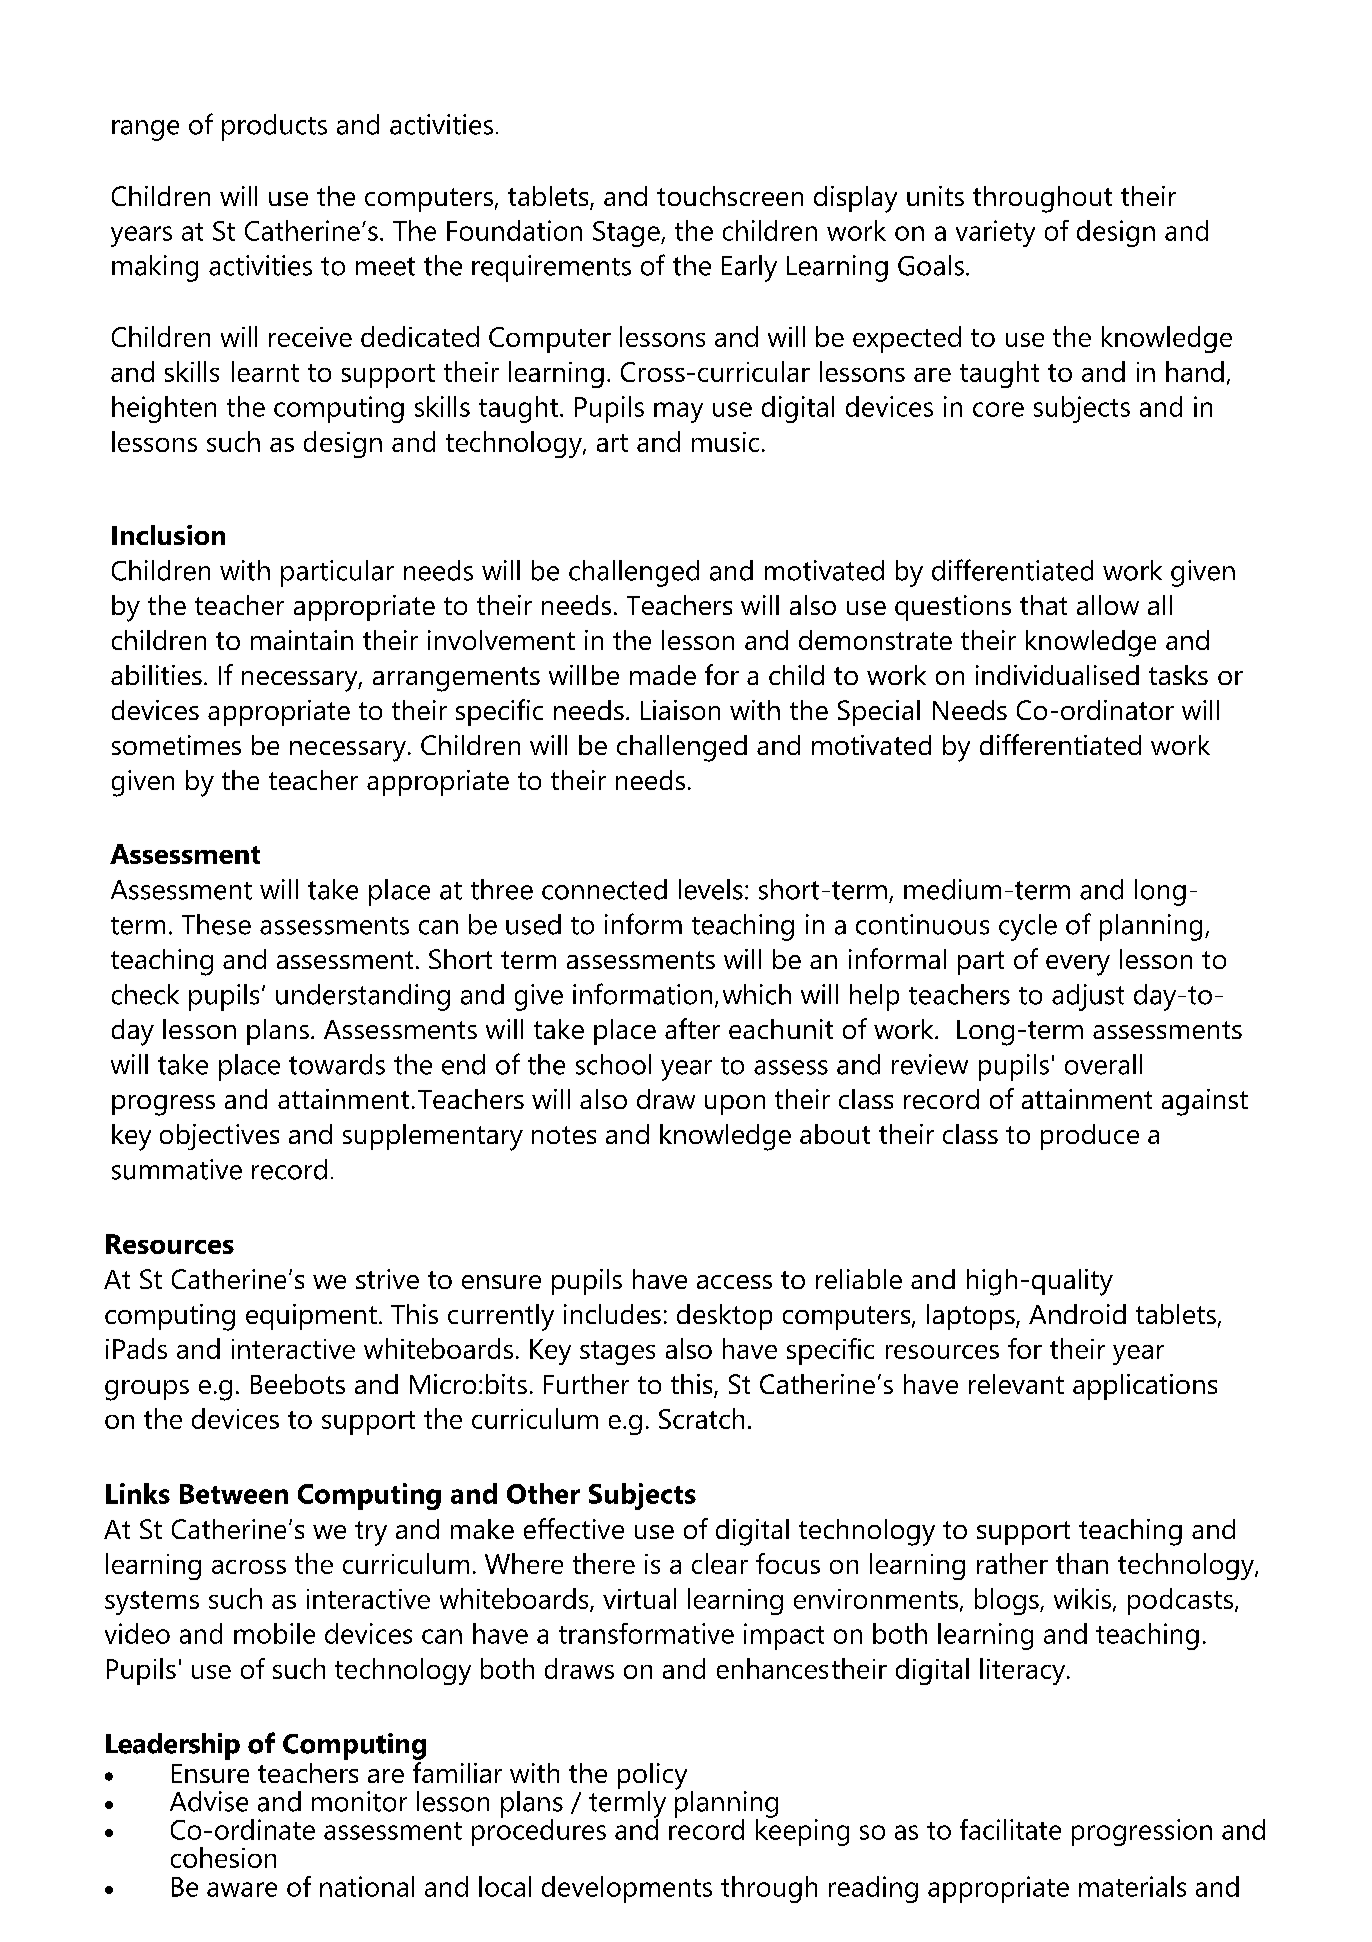  What do you see at coordinates (176, 745) in the screenshot?
I see `sometimes` at bounding box center [176, 745].
